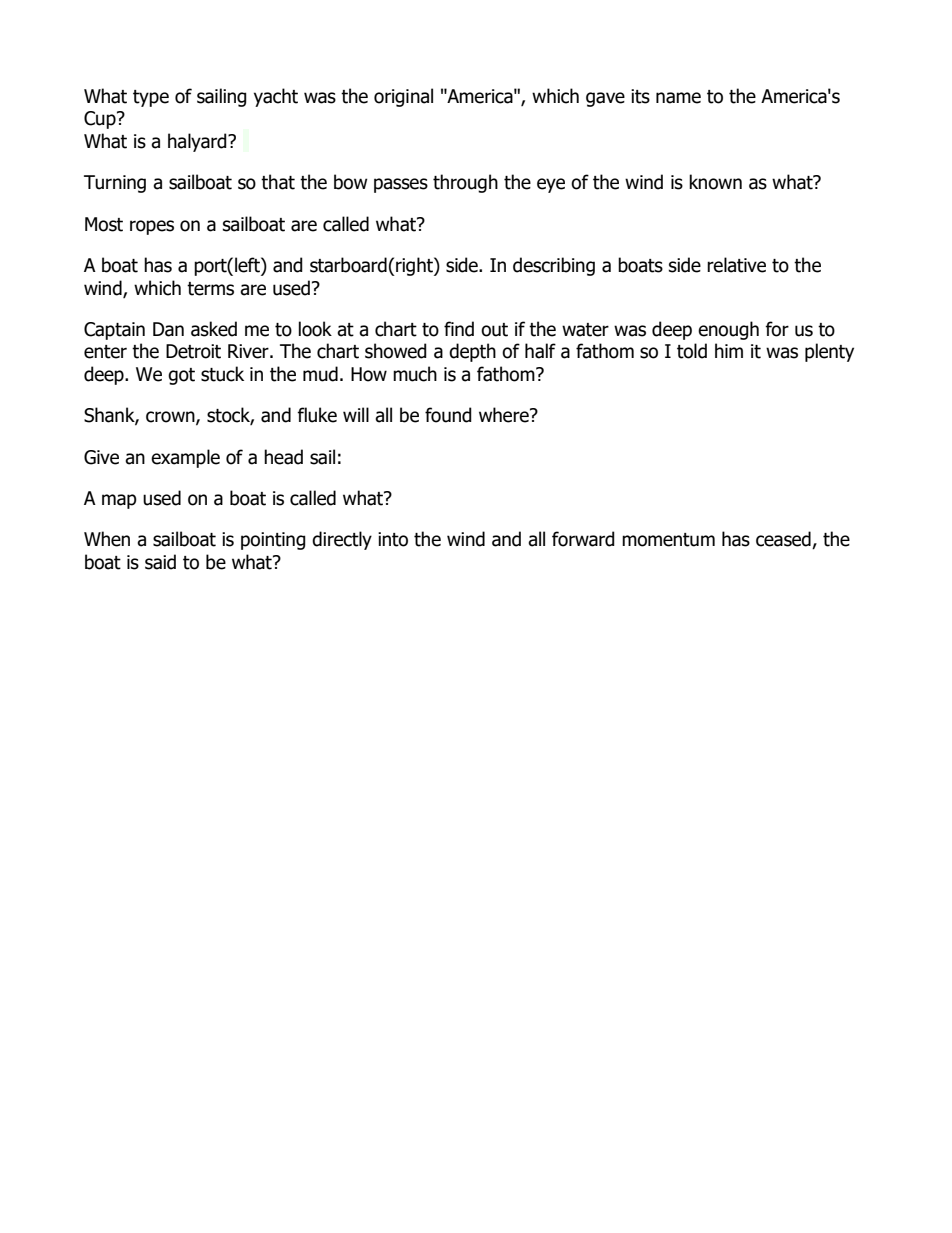 The height and width of the page is (1233, 952). Describe the element at coordinates (465, 183) in the page. I see `through` at that location.
